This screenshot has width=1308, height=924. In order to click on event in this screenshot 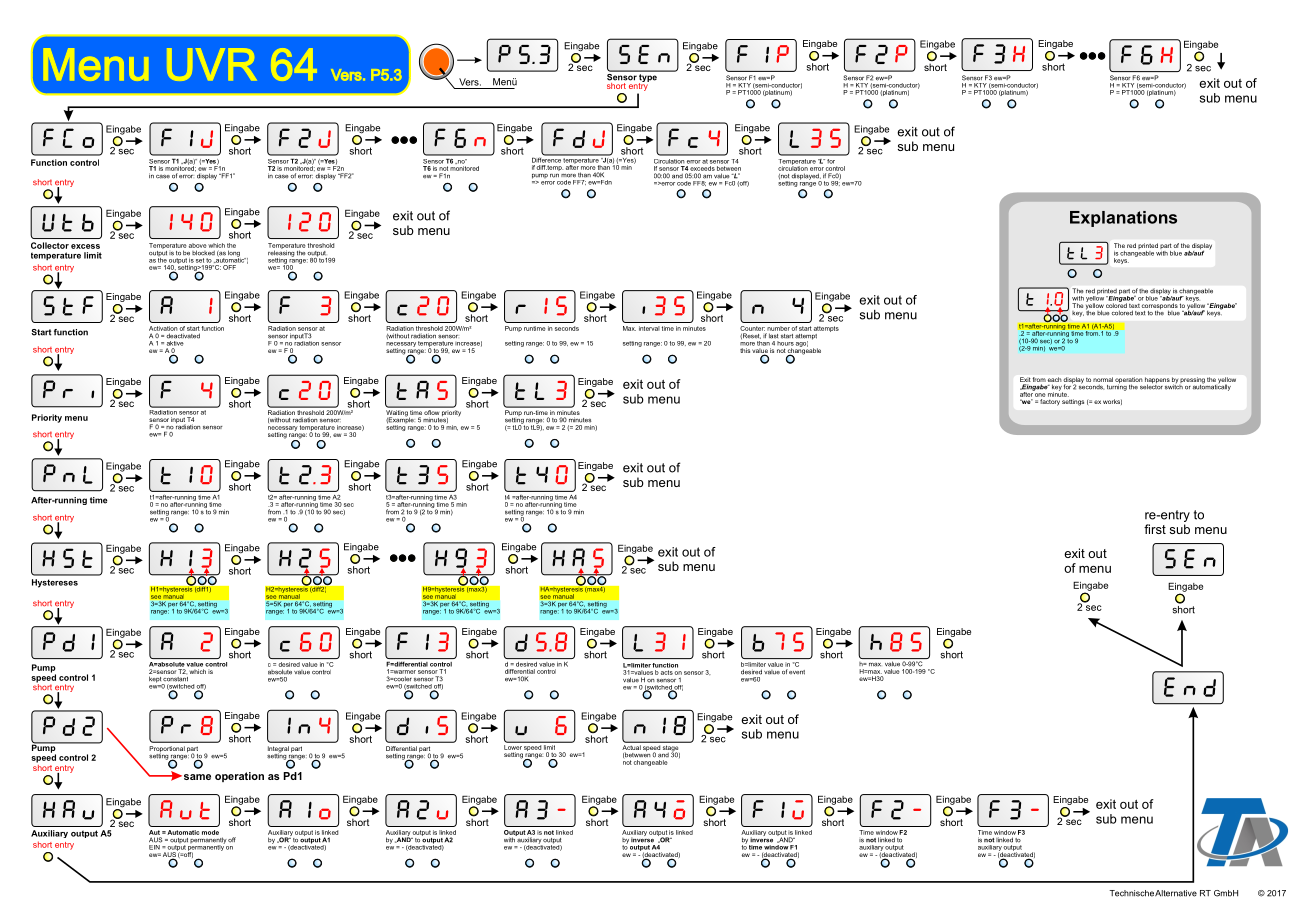, I will do `click(797, 672)`.
